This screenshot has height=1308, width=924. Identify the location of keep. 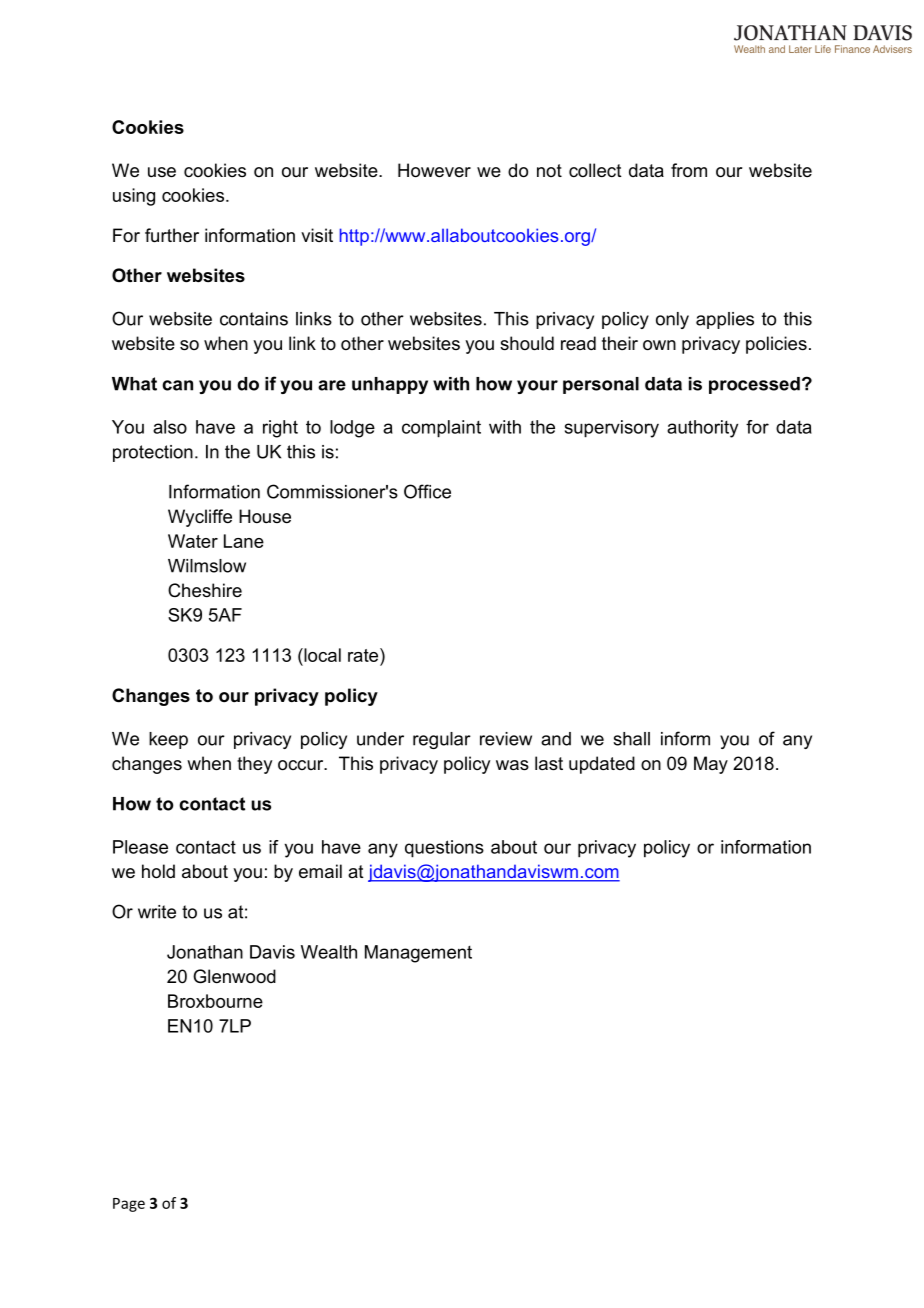
(168, 740).
